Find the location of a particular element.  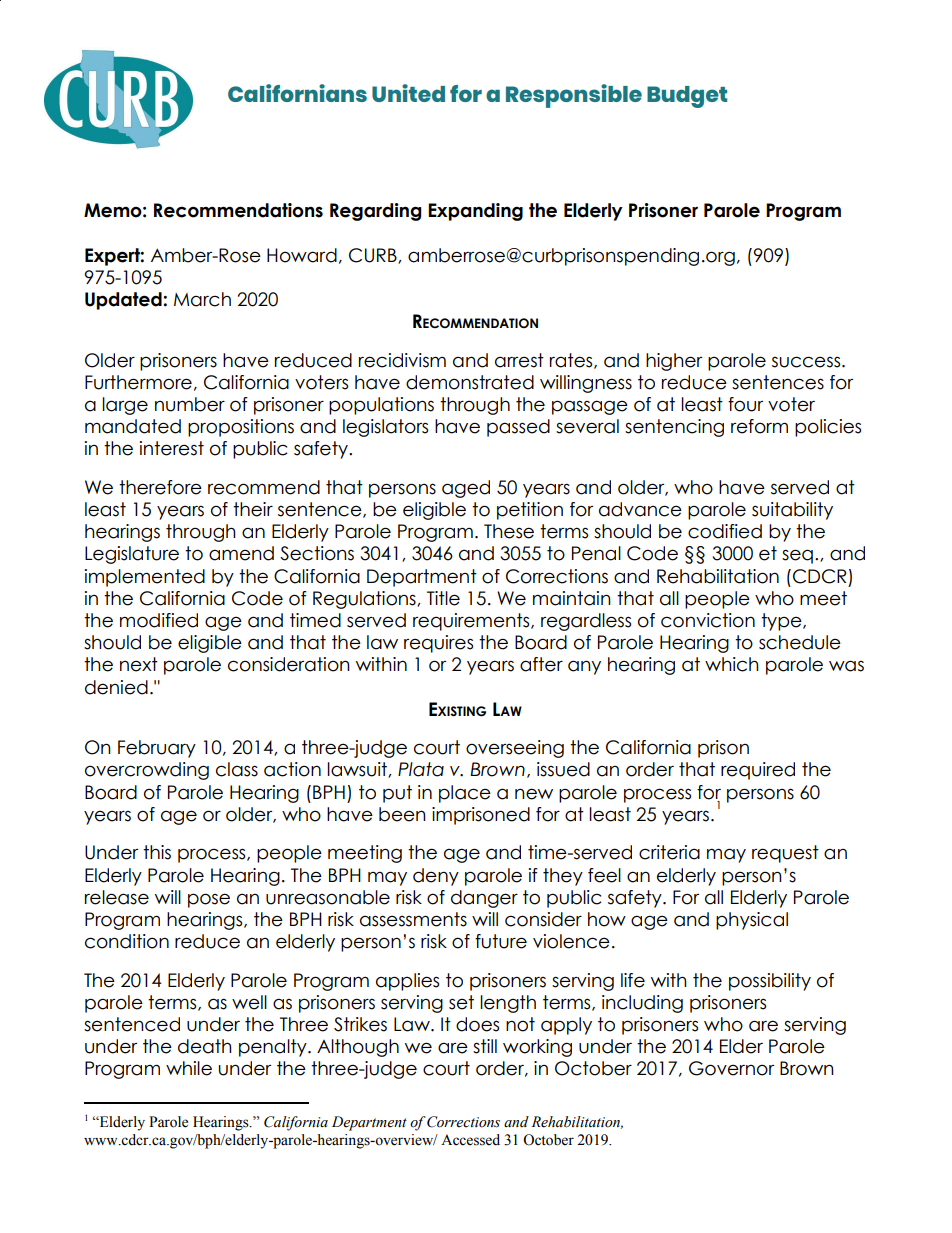

United is located at coordinates (408, 93).
